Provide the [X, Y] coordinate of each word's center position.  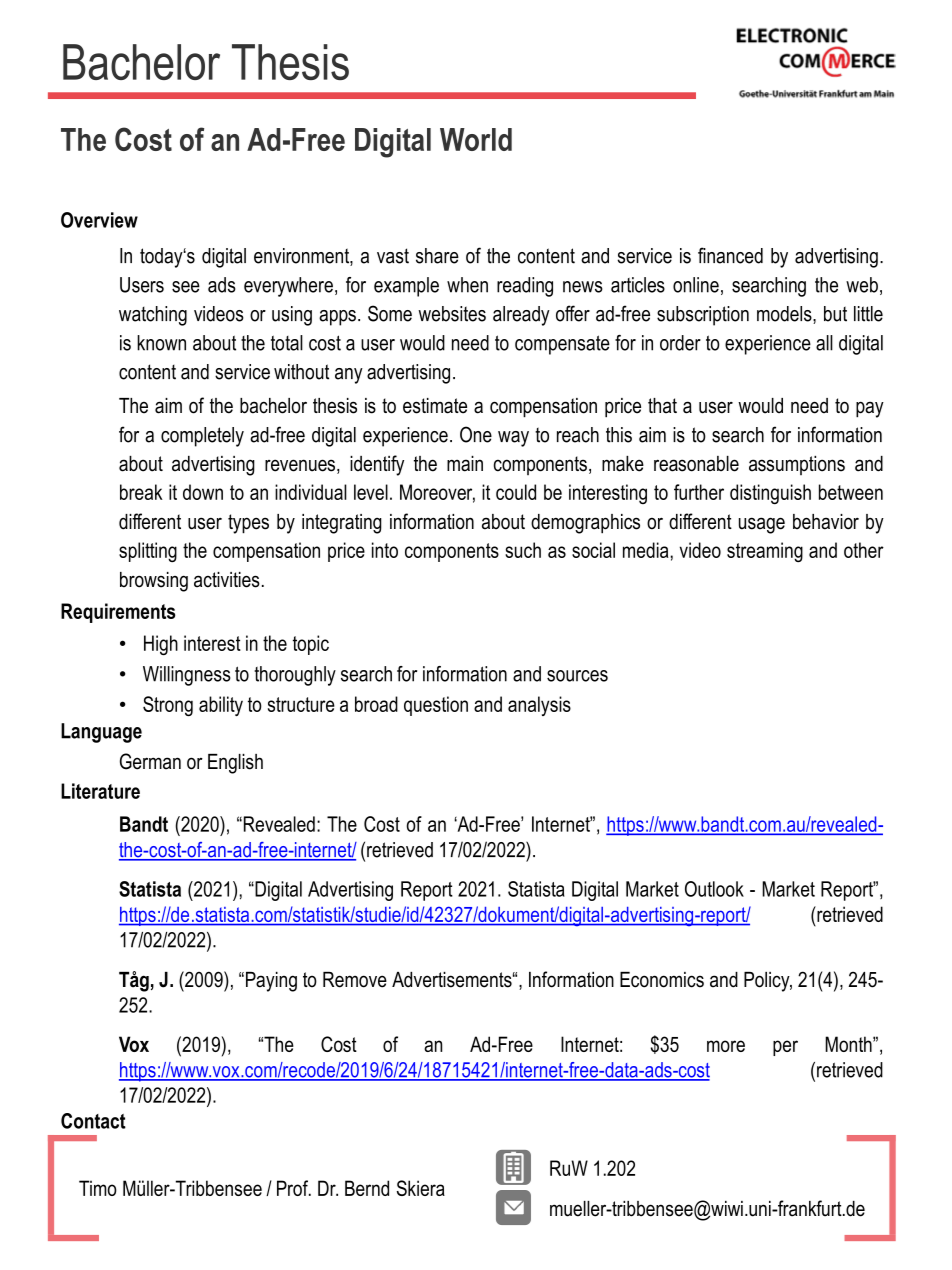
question [436, 706]
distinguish [770, 494]
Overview [99, 220]
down [203, 492]
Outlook [714, 889]
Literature [100, 791]
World [476, 139]
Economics [662, 980]
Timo [98, 1188]
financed [730, 255]
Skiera [421, 1188]
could [516, 492]
